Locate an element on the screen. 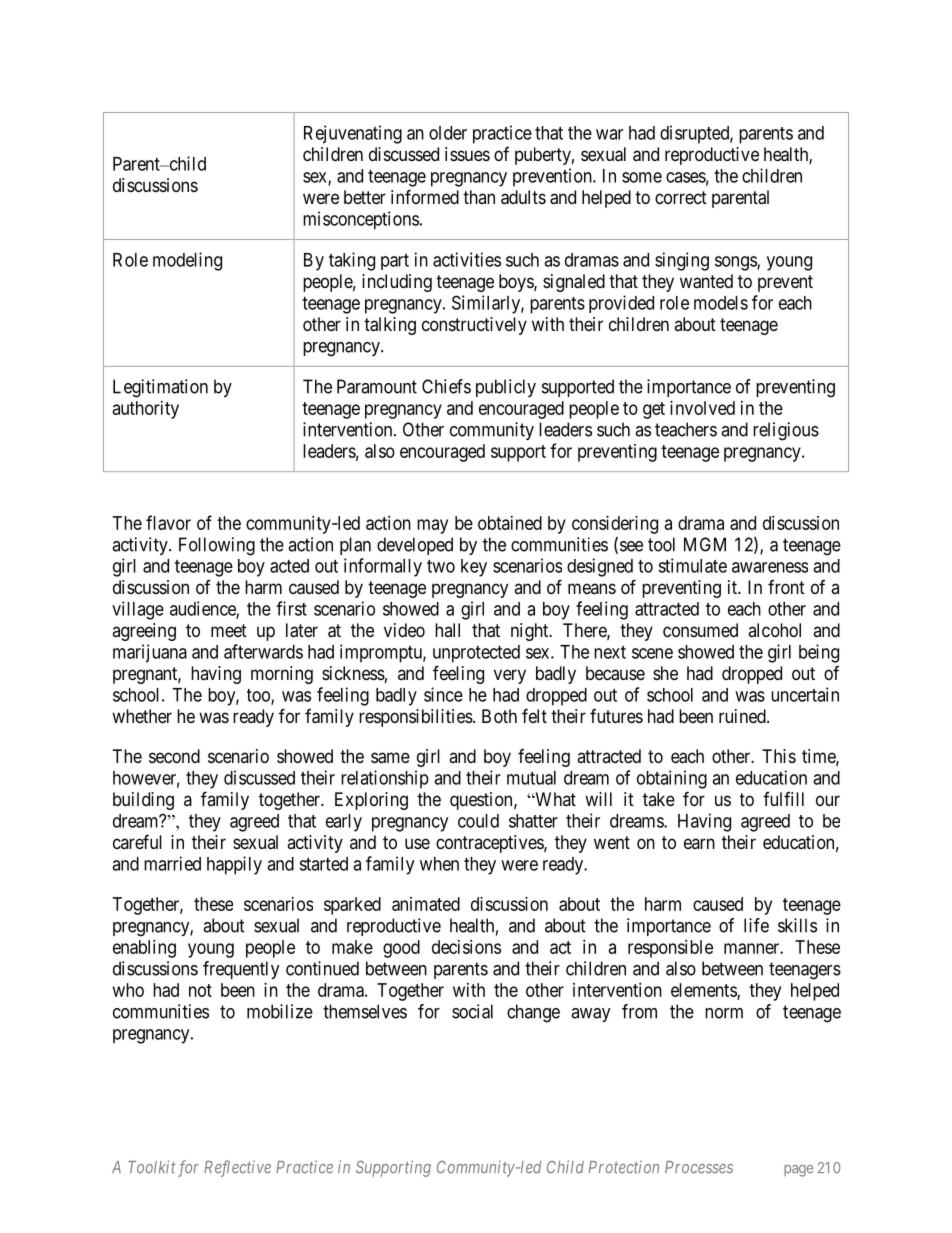 Image resolution: width=952 pixels, height=1233 pixels. happily is located at coordinates (234, 865).
